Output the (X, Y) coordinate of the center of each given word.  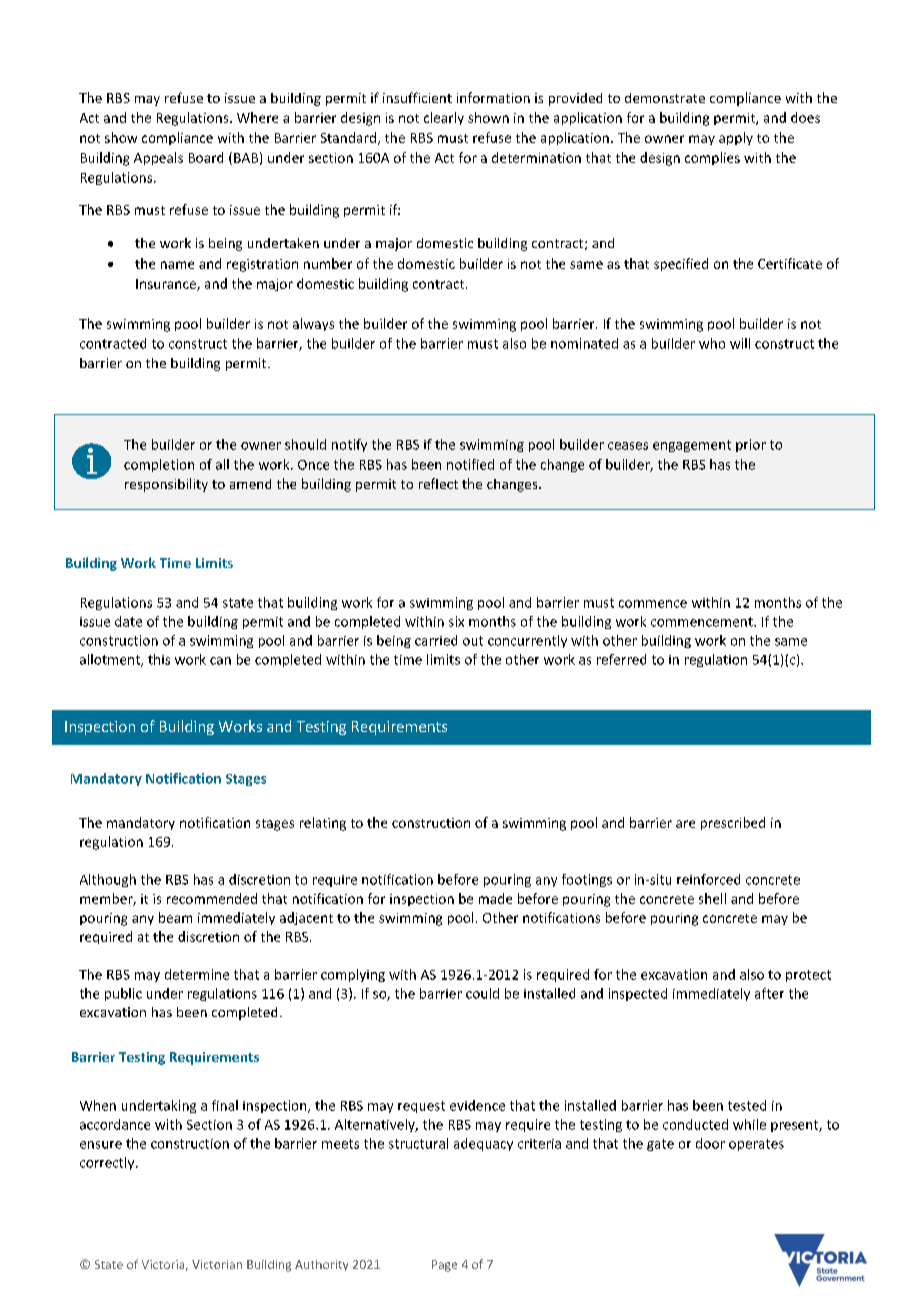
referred (621, 659)
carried (436, 640)
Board (206, 157)
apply (736, 138)
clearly (444, 118)
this (159, 659)
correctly (108, 1163)
